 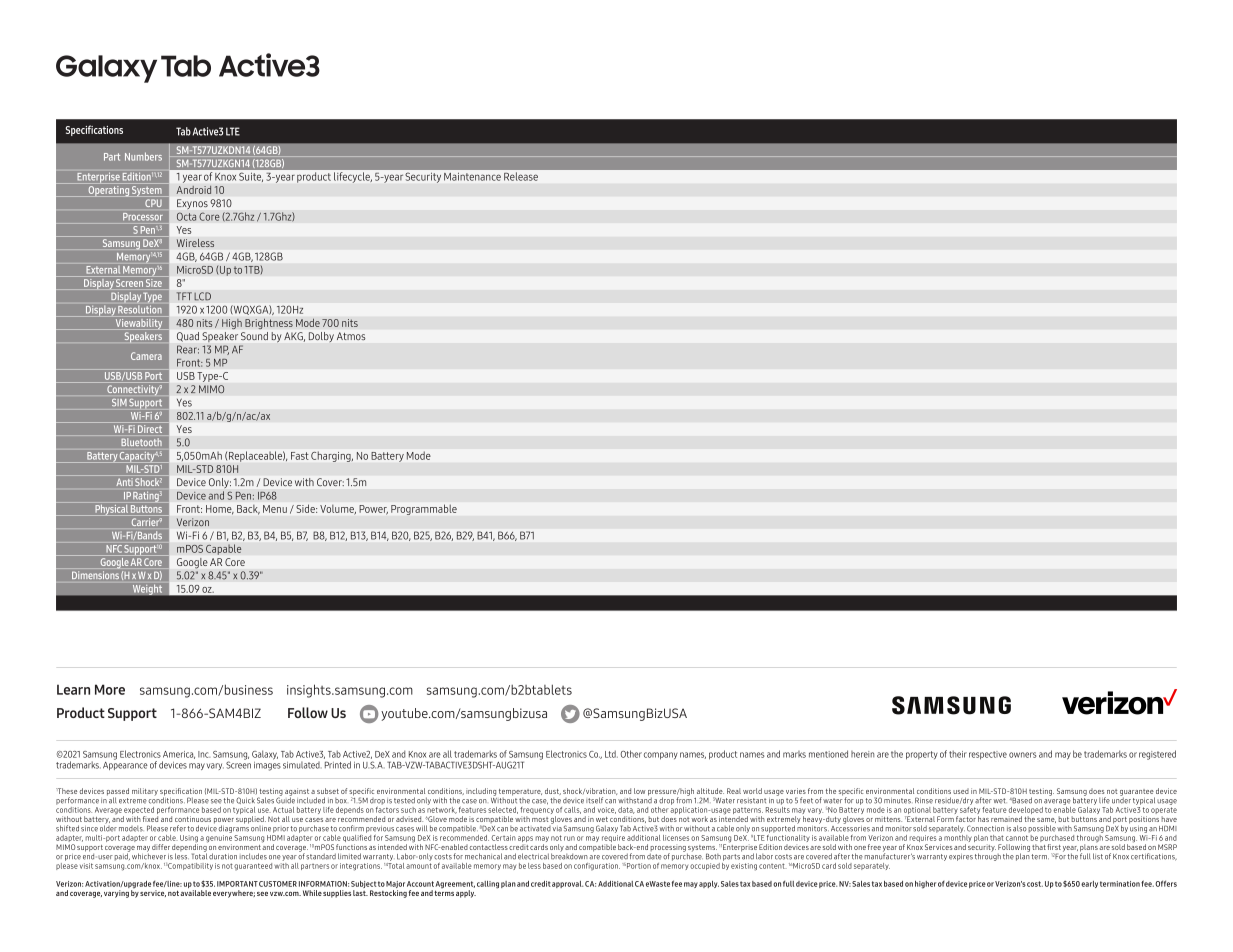 I want to click on Bluetooth, so click(x=141, y=442).
